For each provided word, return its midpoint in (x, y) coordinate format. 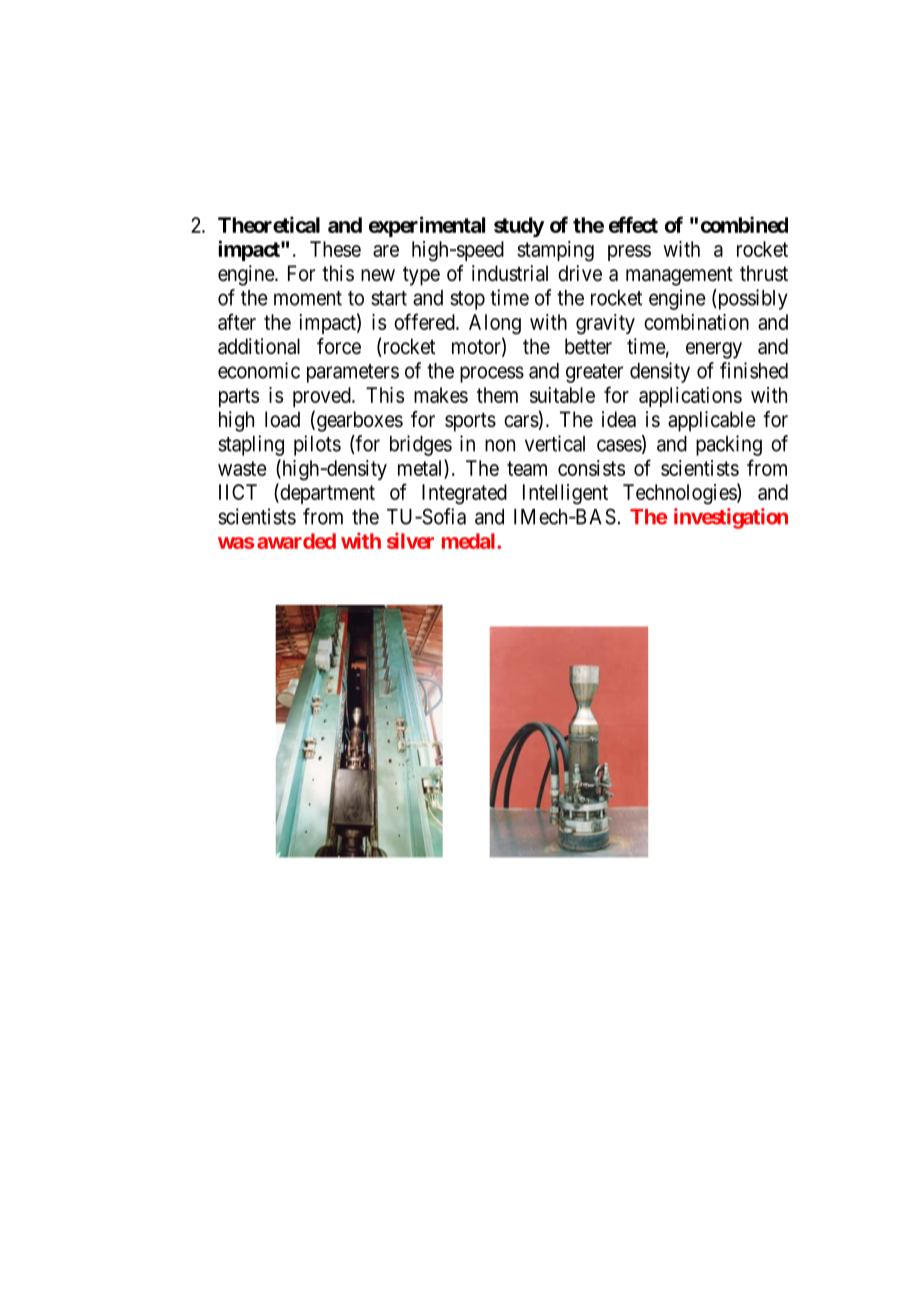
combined (744, 224)
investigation (731, 518)
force (339, 346)
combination (696, 322)
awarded (296, 541)
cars (521, 421)
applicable (712, 421)
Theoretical (269, 224)
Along (495, 324)
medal (470, 541)
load (282, 419)
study (519, 227)
